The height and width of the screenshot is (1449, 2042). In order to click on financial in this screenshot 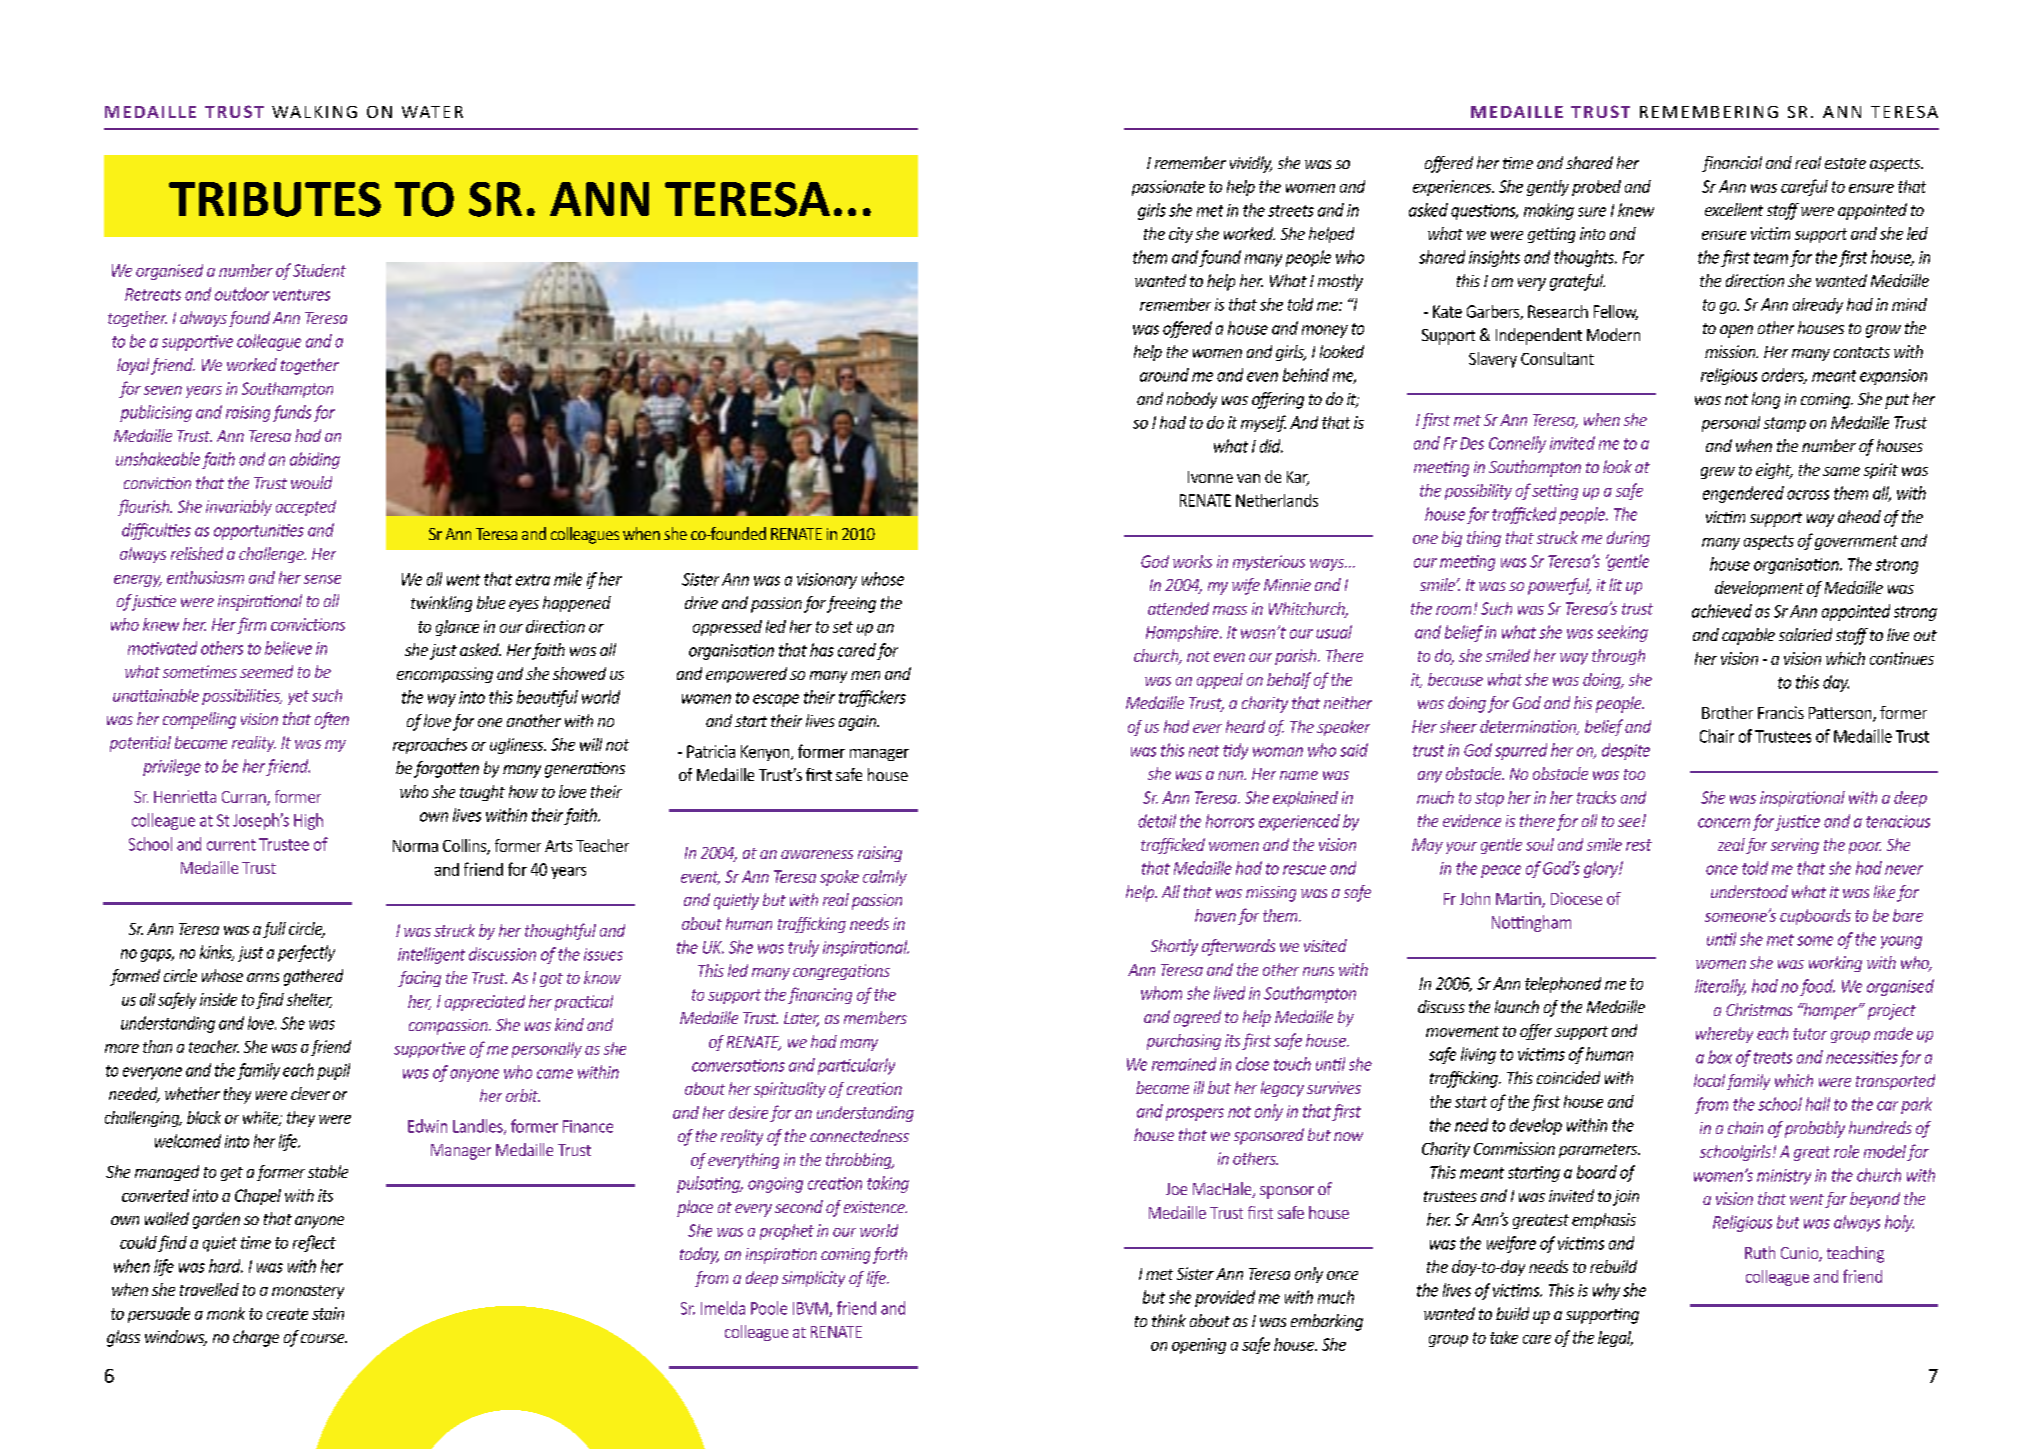, I will do `click(1732, 164)`.
